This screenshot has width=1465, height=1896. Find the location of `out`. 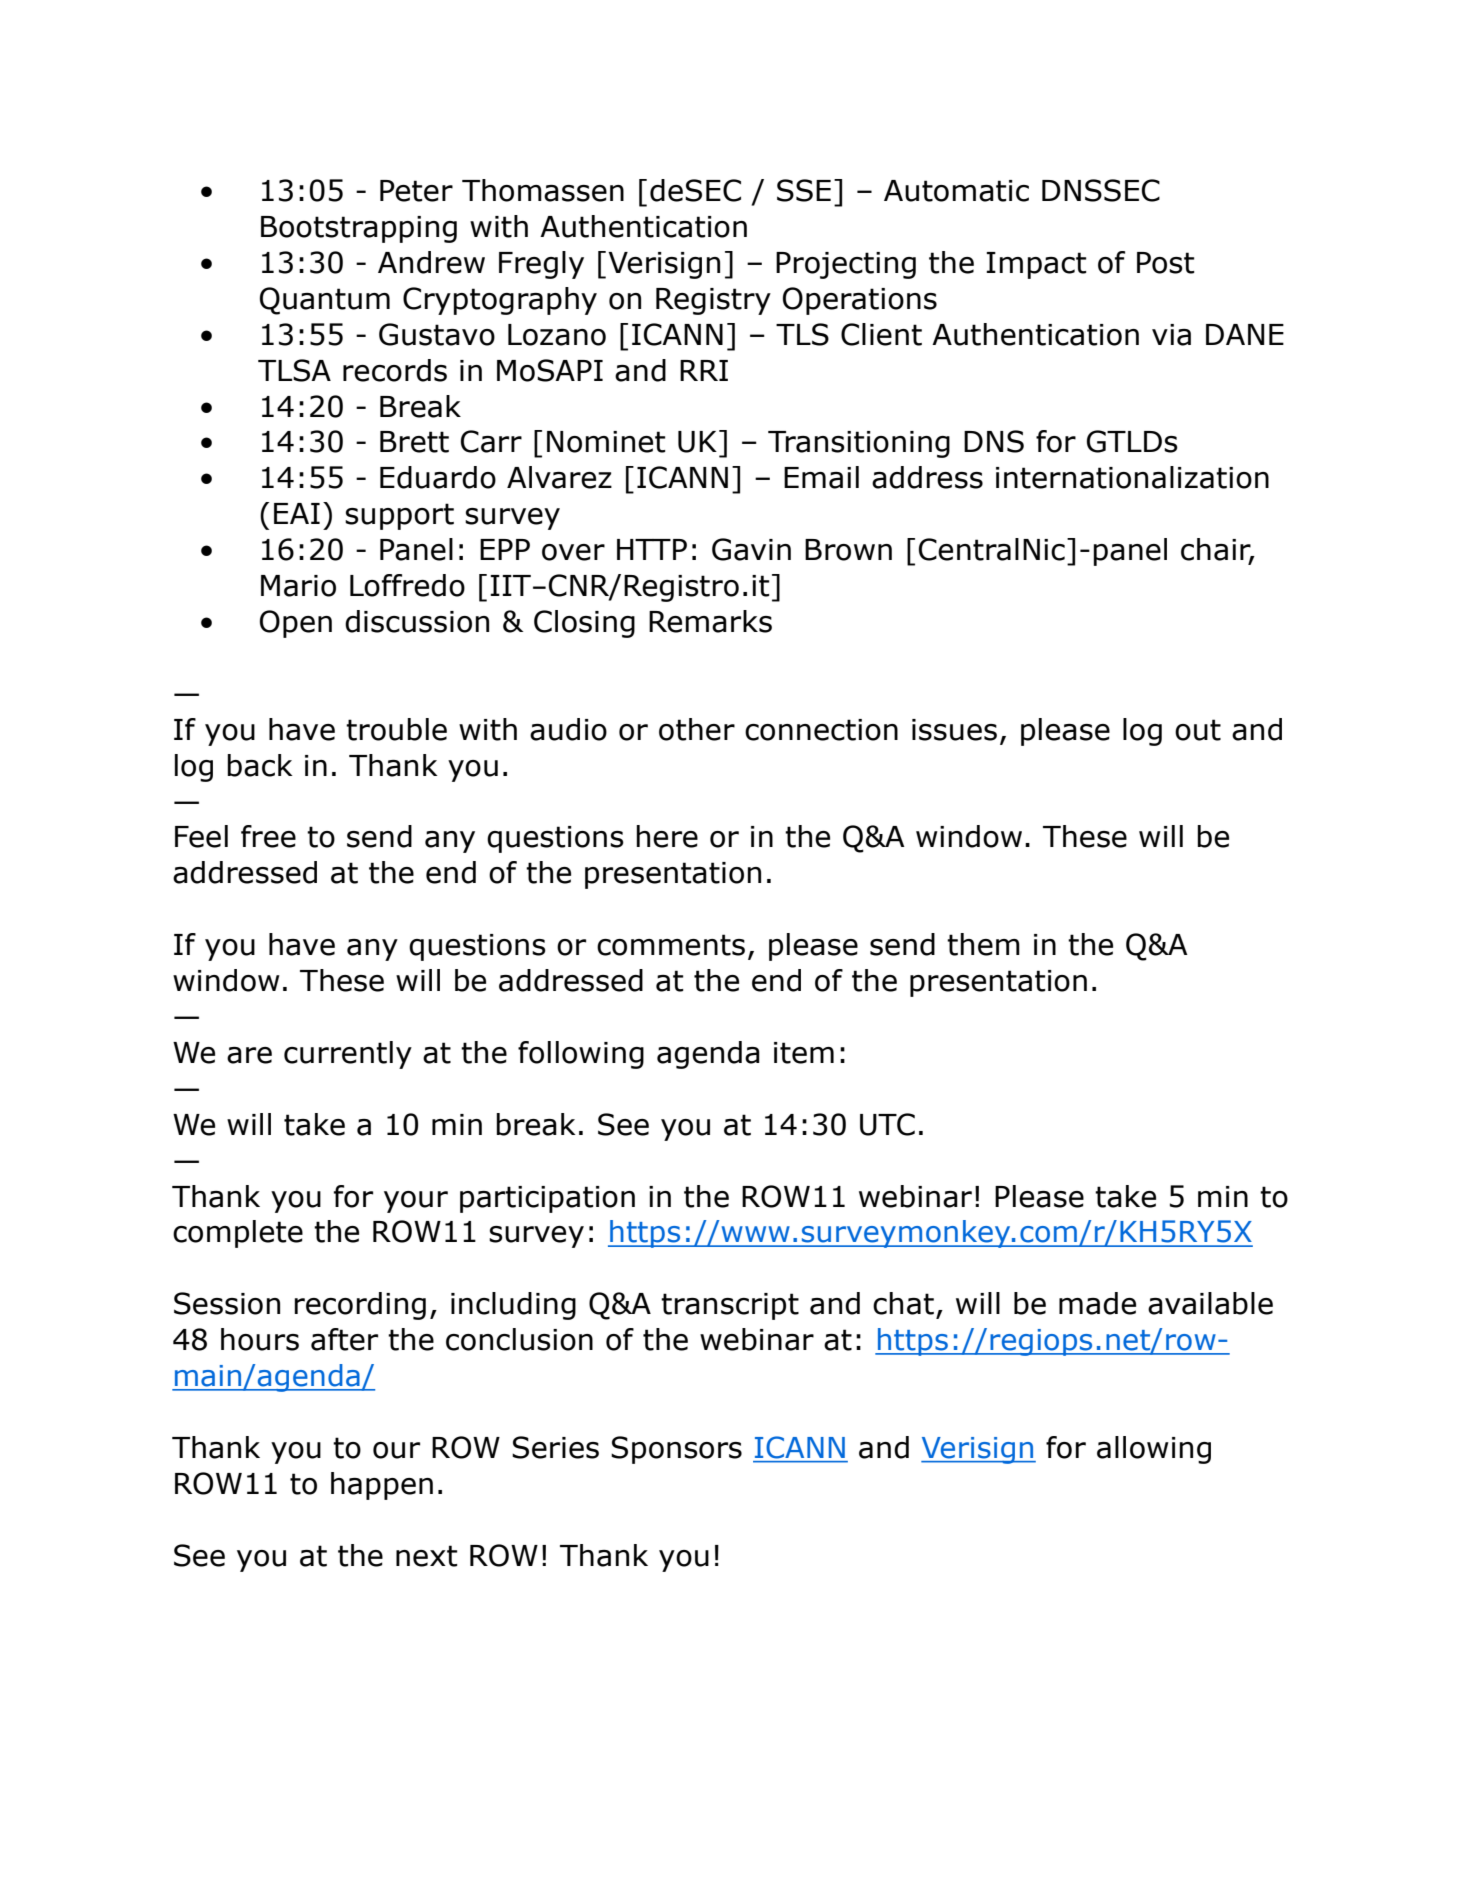

out is located at coordinates (1198, 730).
